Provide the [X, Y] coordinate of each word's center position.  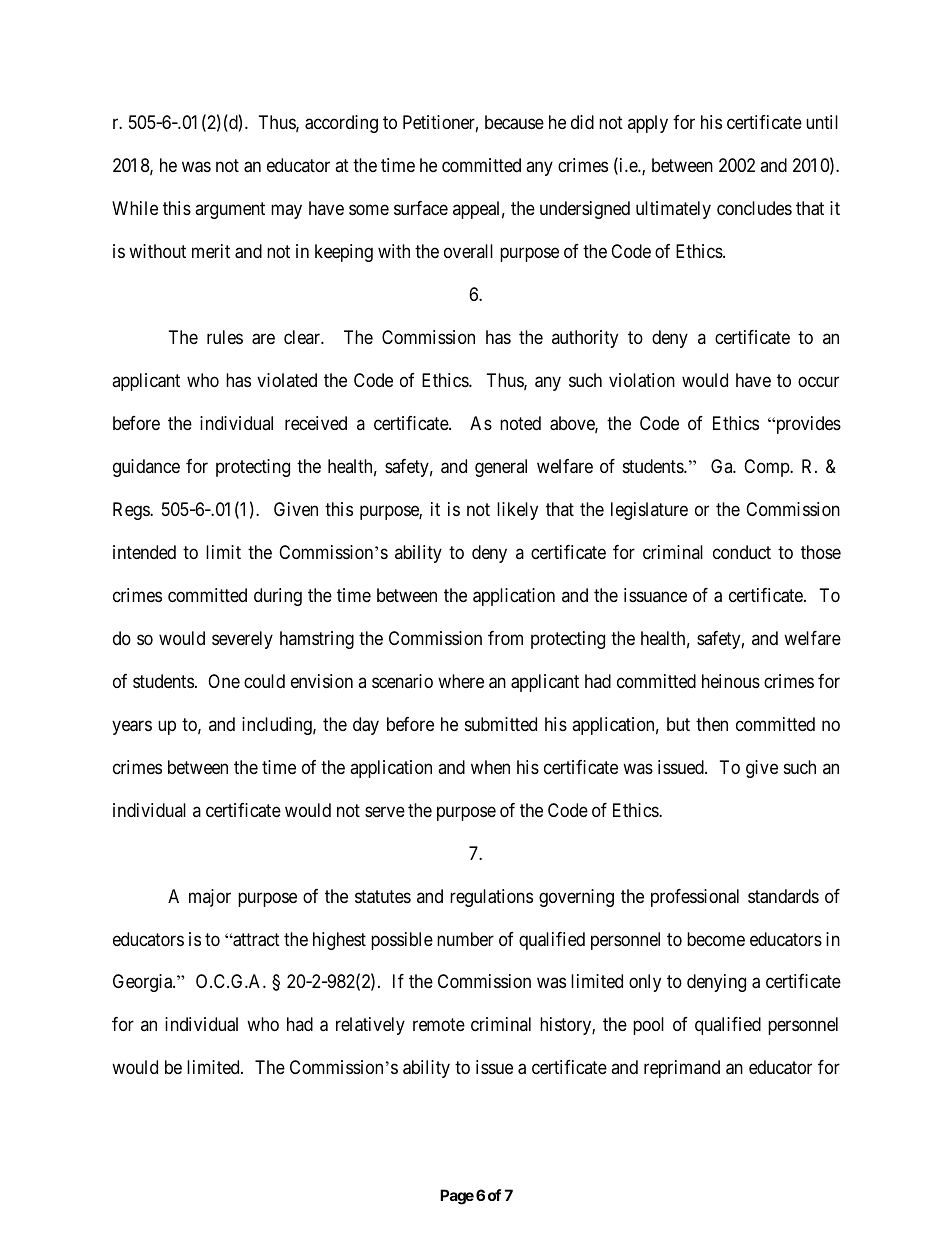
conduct [742, 552]
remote [439, 1025]
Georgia [143, 983]
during [278, 597]
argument [230, 210]
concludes [754, 208]
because [514, 122]
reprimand [682, 1069]
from [505, 638]
